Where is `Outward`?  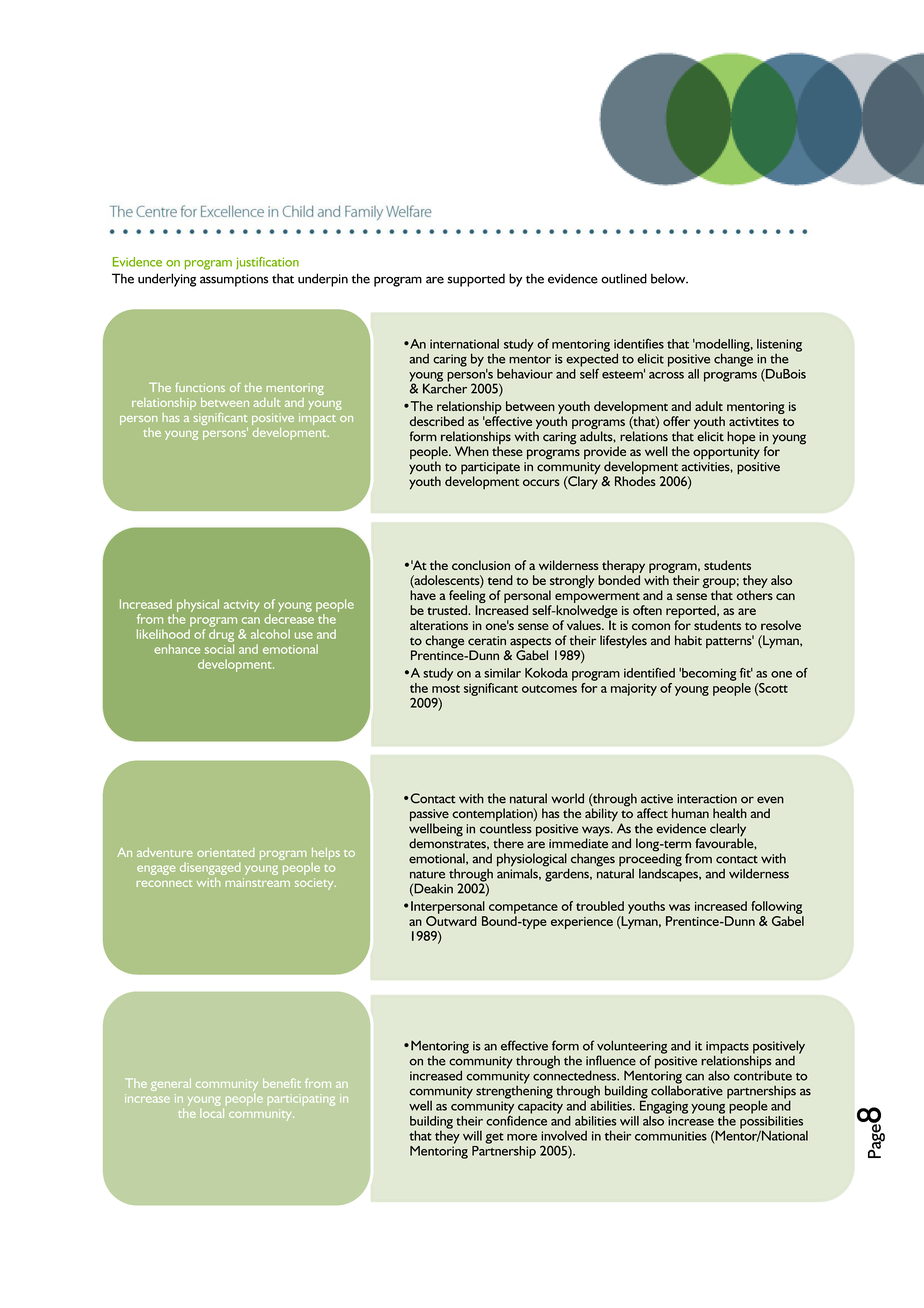
Outward is located at coordinates (451, 921).
